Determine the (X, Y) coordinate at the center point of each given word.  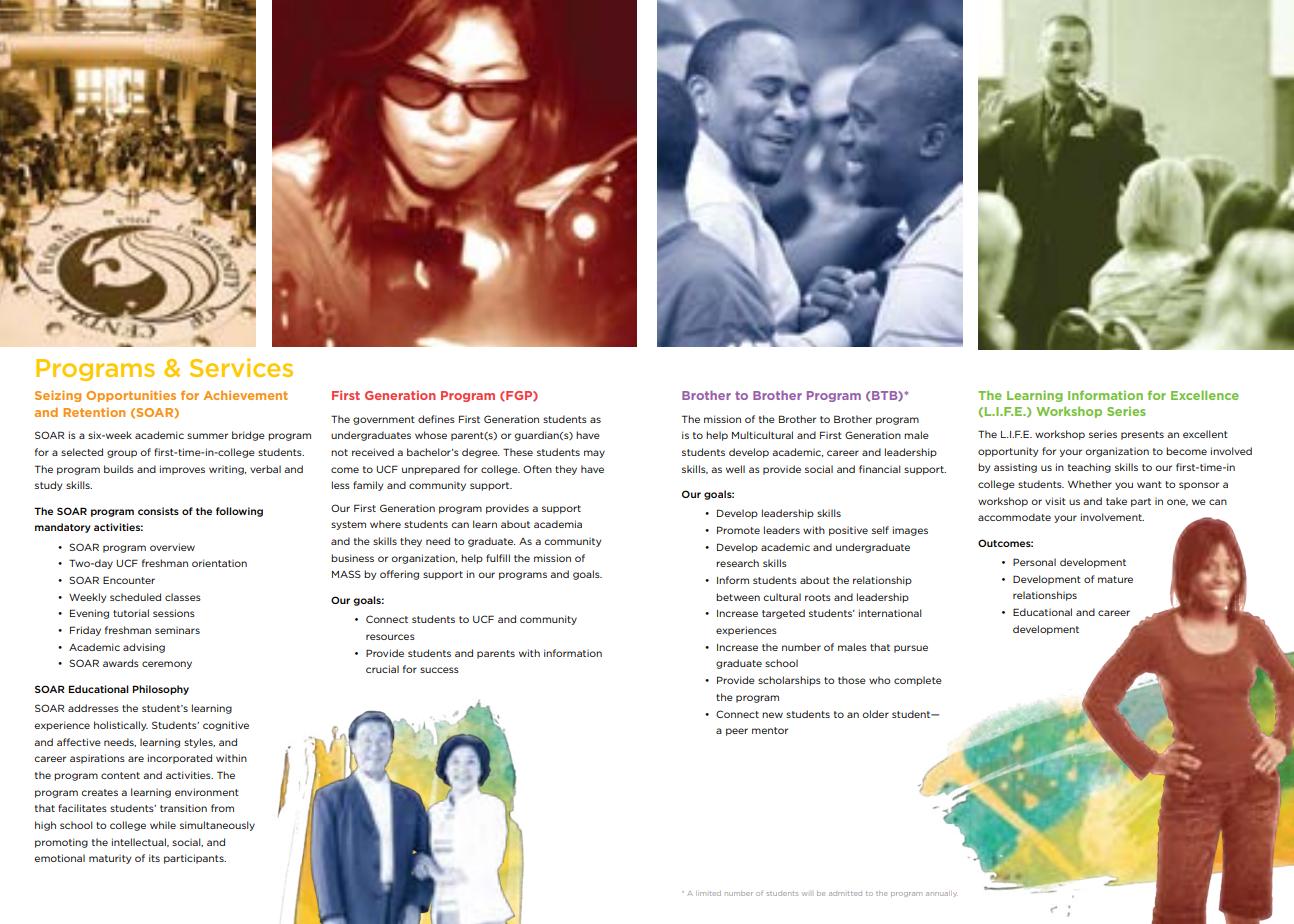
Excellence (1205, 395)
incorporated (180, 759)
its (154, 858)
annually (942, 894)
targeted (783, 614)
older (875, 714)
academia (558, 524)
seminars (177, 630)
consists (158, 511)
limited (708, 893)
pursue (911, 649)
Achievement (246, 395)
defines (436, 419)
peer (737, 732)
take (1116, 501)
